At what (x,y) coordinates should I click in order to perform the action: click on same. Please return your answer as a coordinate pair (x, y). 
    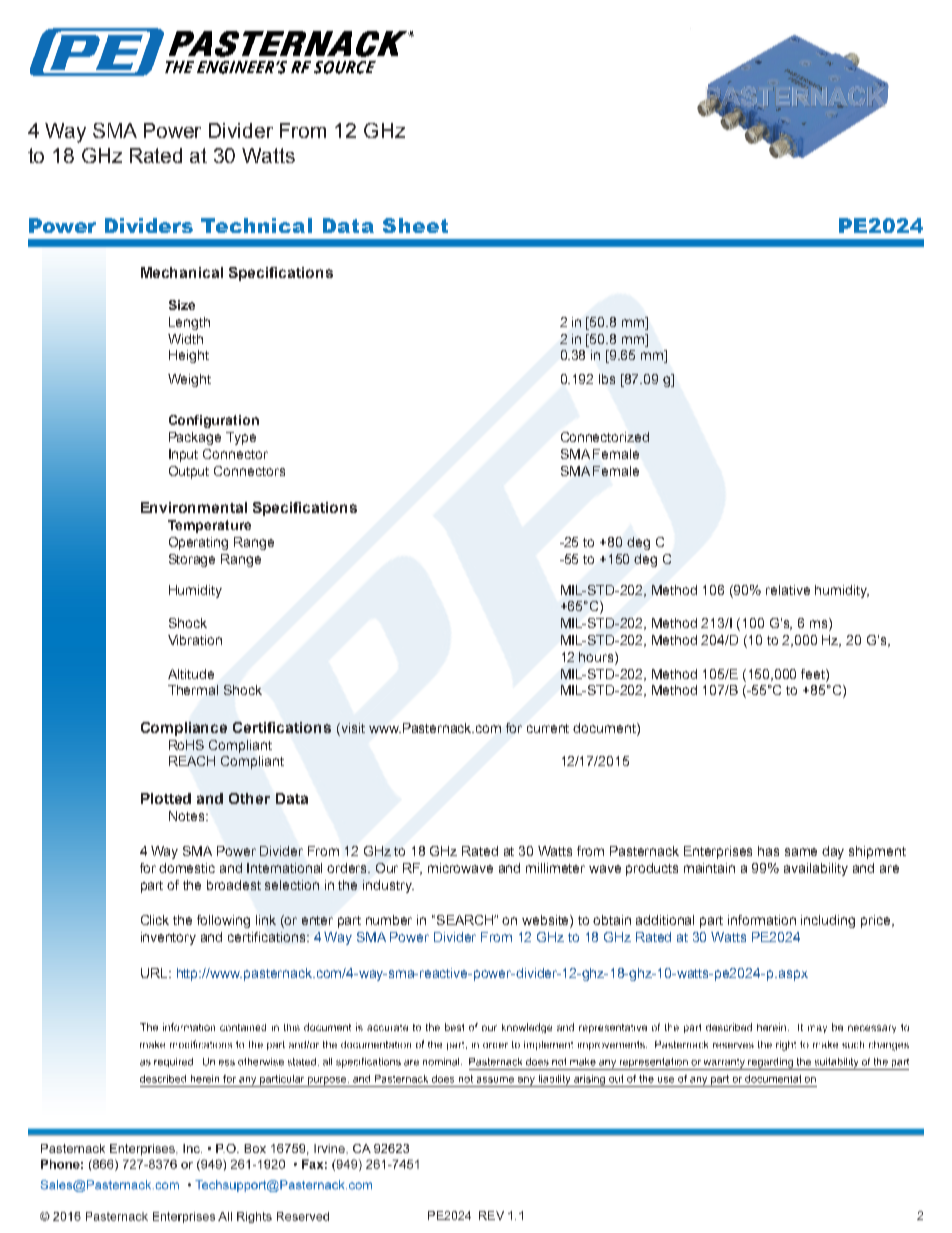
    Looking at the image, I should click on (801, 852).
